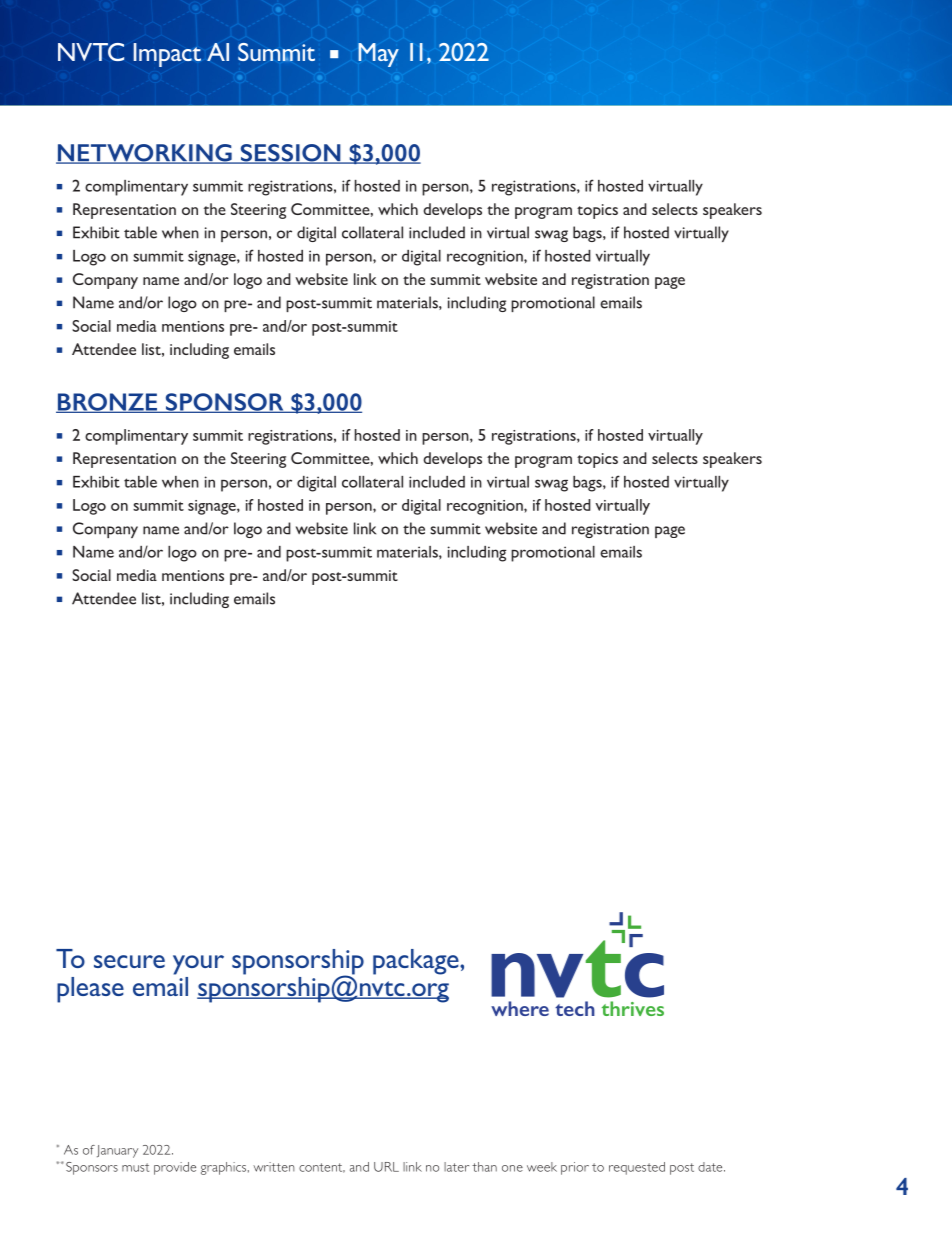  Describe the element at coordinates (575, 1168) in the screenshot. I see `prior` at that location.
